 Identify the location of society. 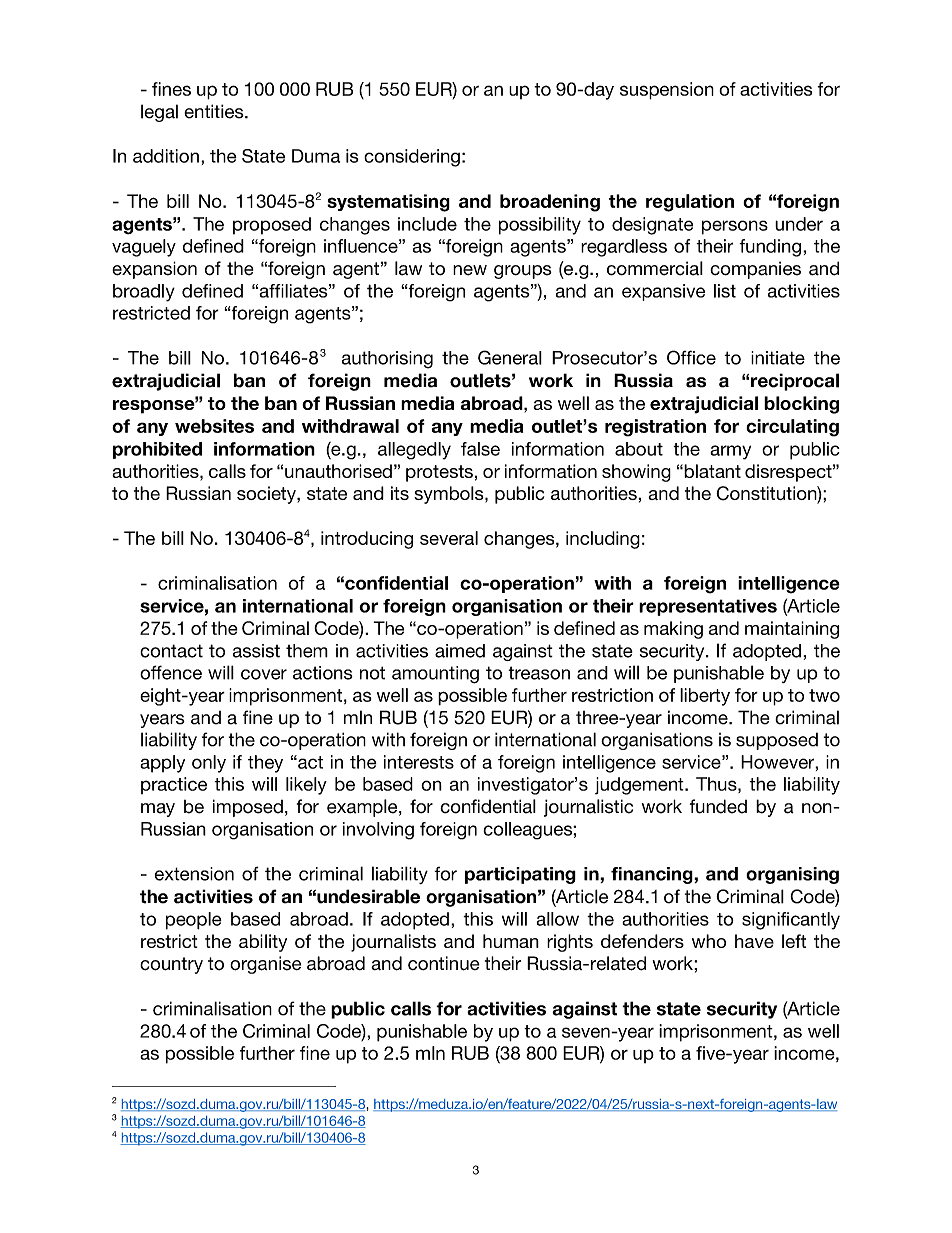
(267, 495).
